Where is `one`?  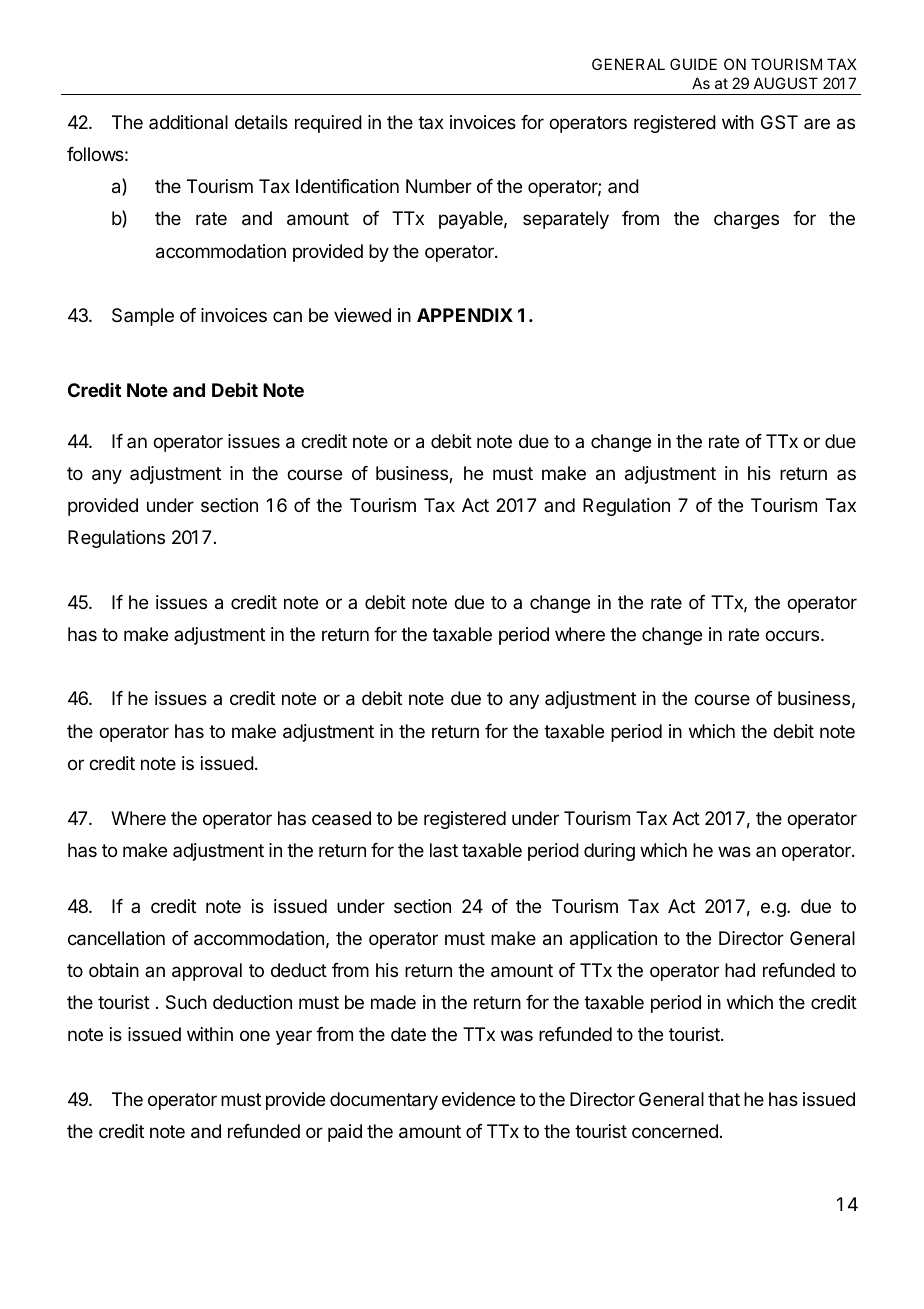
one is located at coordinates (255, 1035).
